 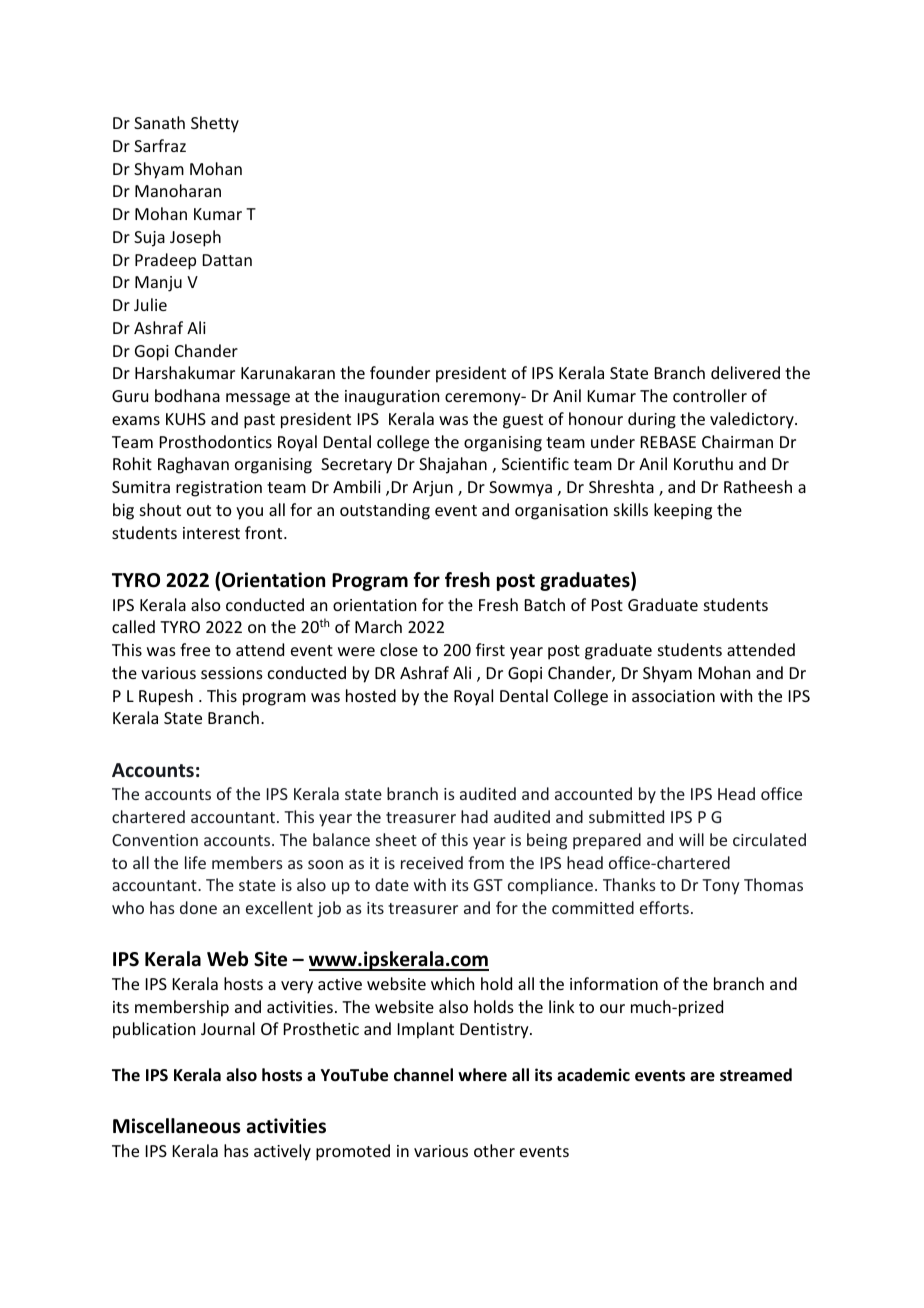 What do you see at coordinates (490, 649) in the screenshot?
I see `first` at bounding box center [490, 649].
